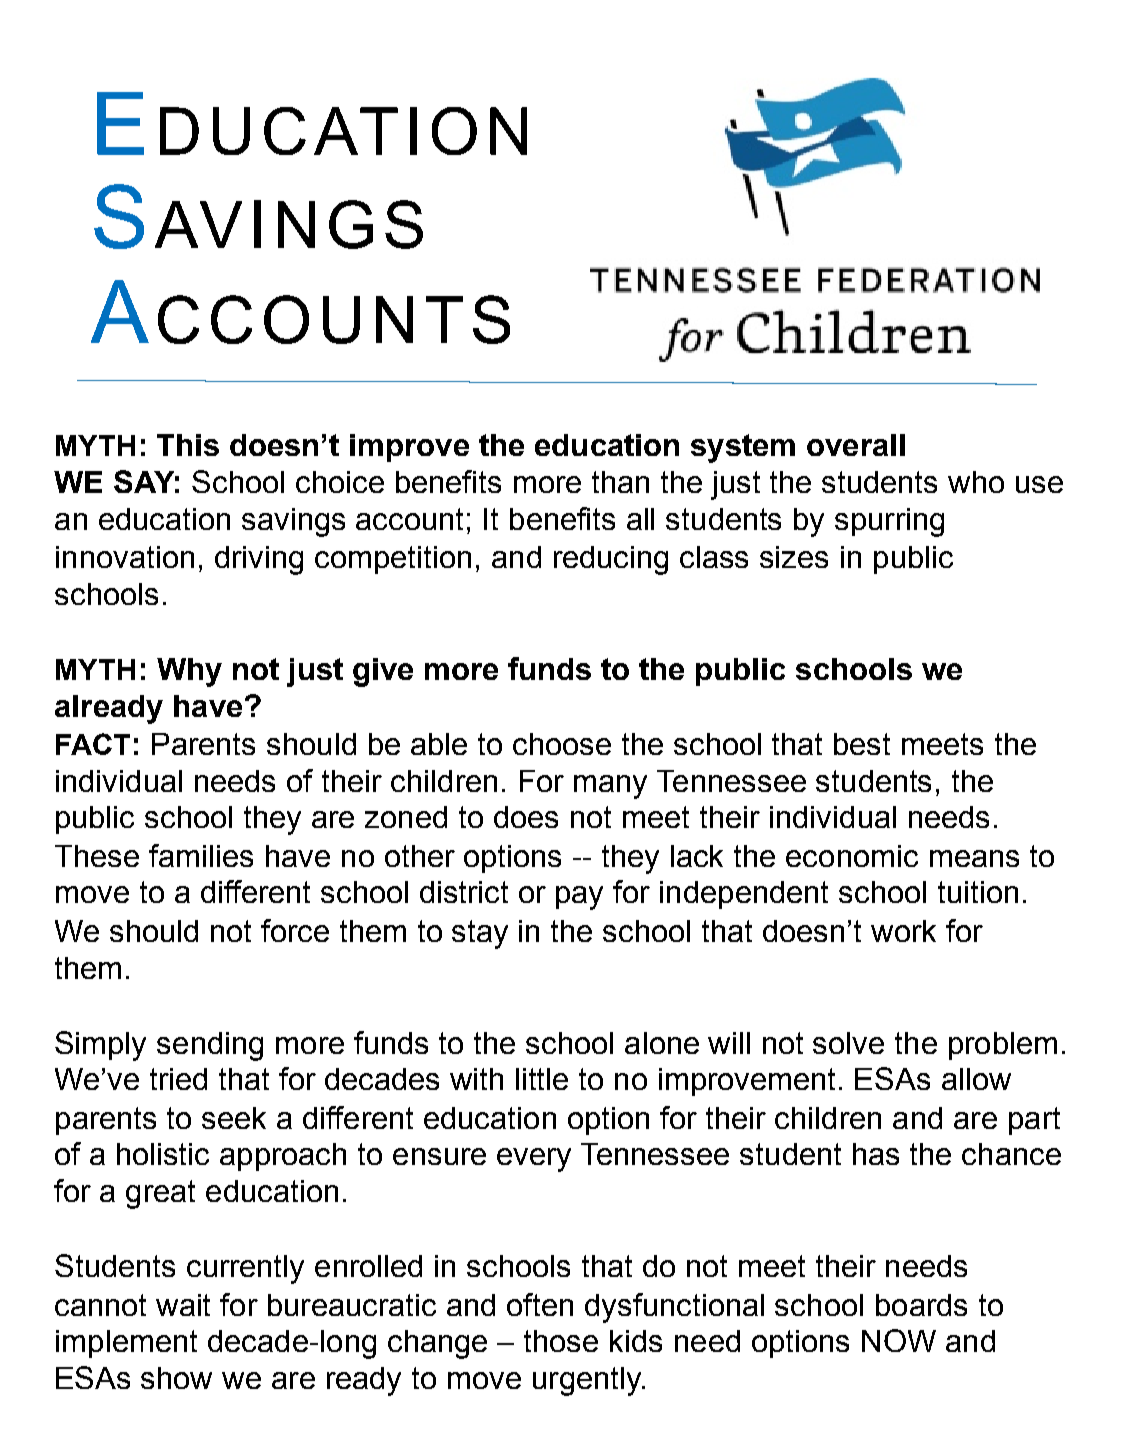 The width and height of the page is (1122, 1451). I want to click on who, so click(976, 482).
